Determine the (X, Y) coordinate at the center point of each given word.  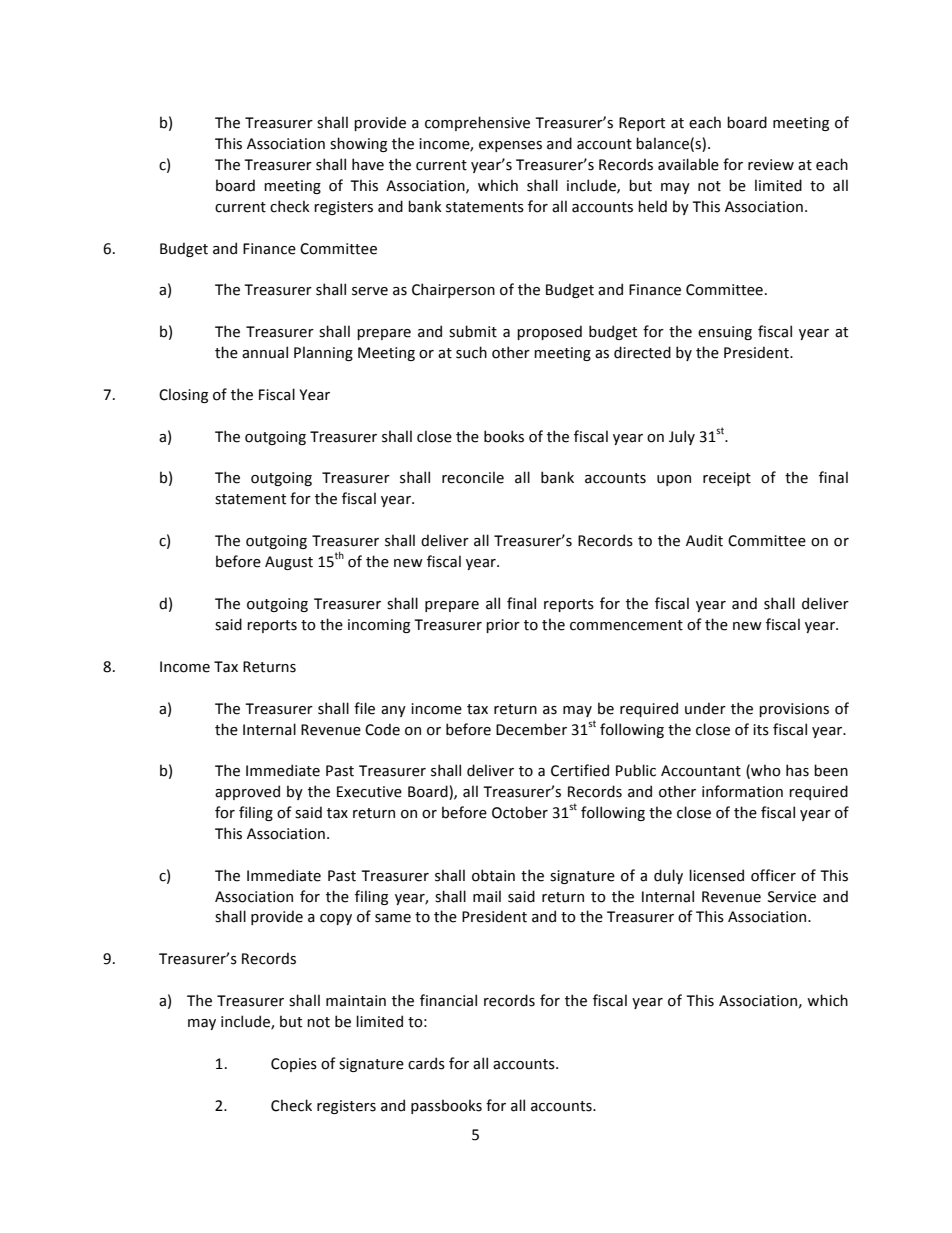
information (742, 791)
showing (358, 144)
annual (265, 352)
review (771, 165)
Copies (294, 1065)
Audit (704, 540)
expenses (510, 146)
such (471, 352)
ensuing (725, 333)
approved (247, 792)
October (520, 812)
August (289, 563)
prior (503, 626)
